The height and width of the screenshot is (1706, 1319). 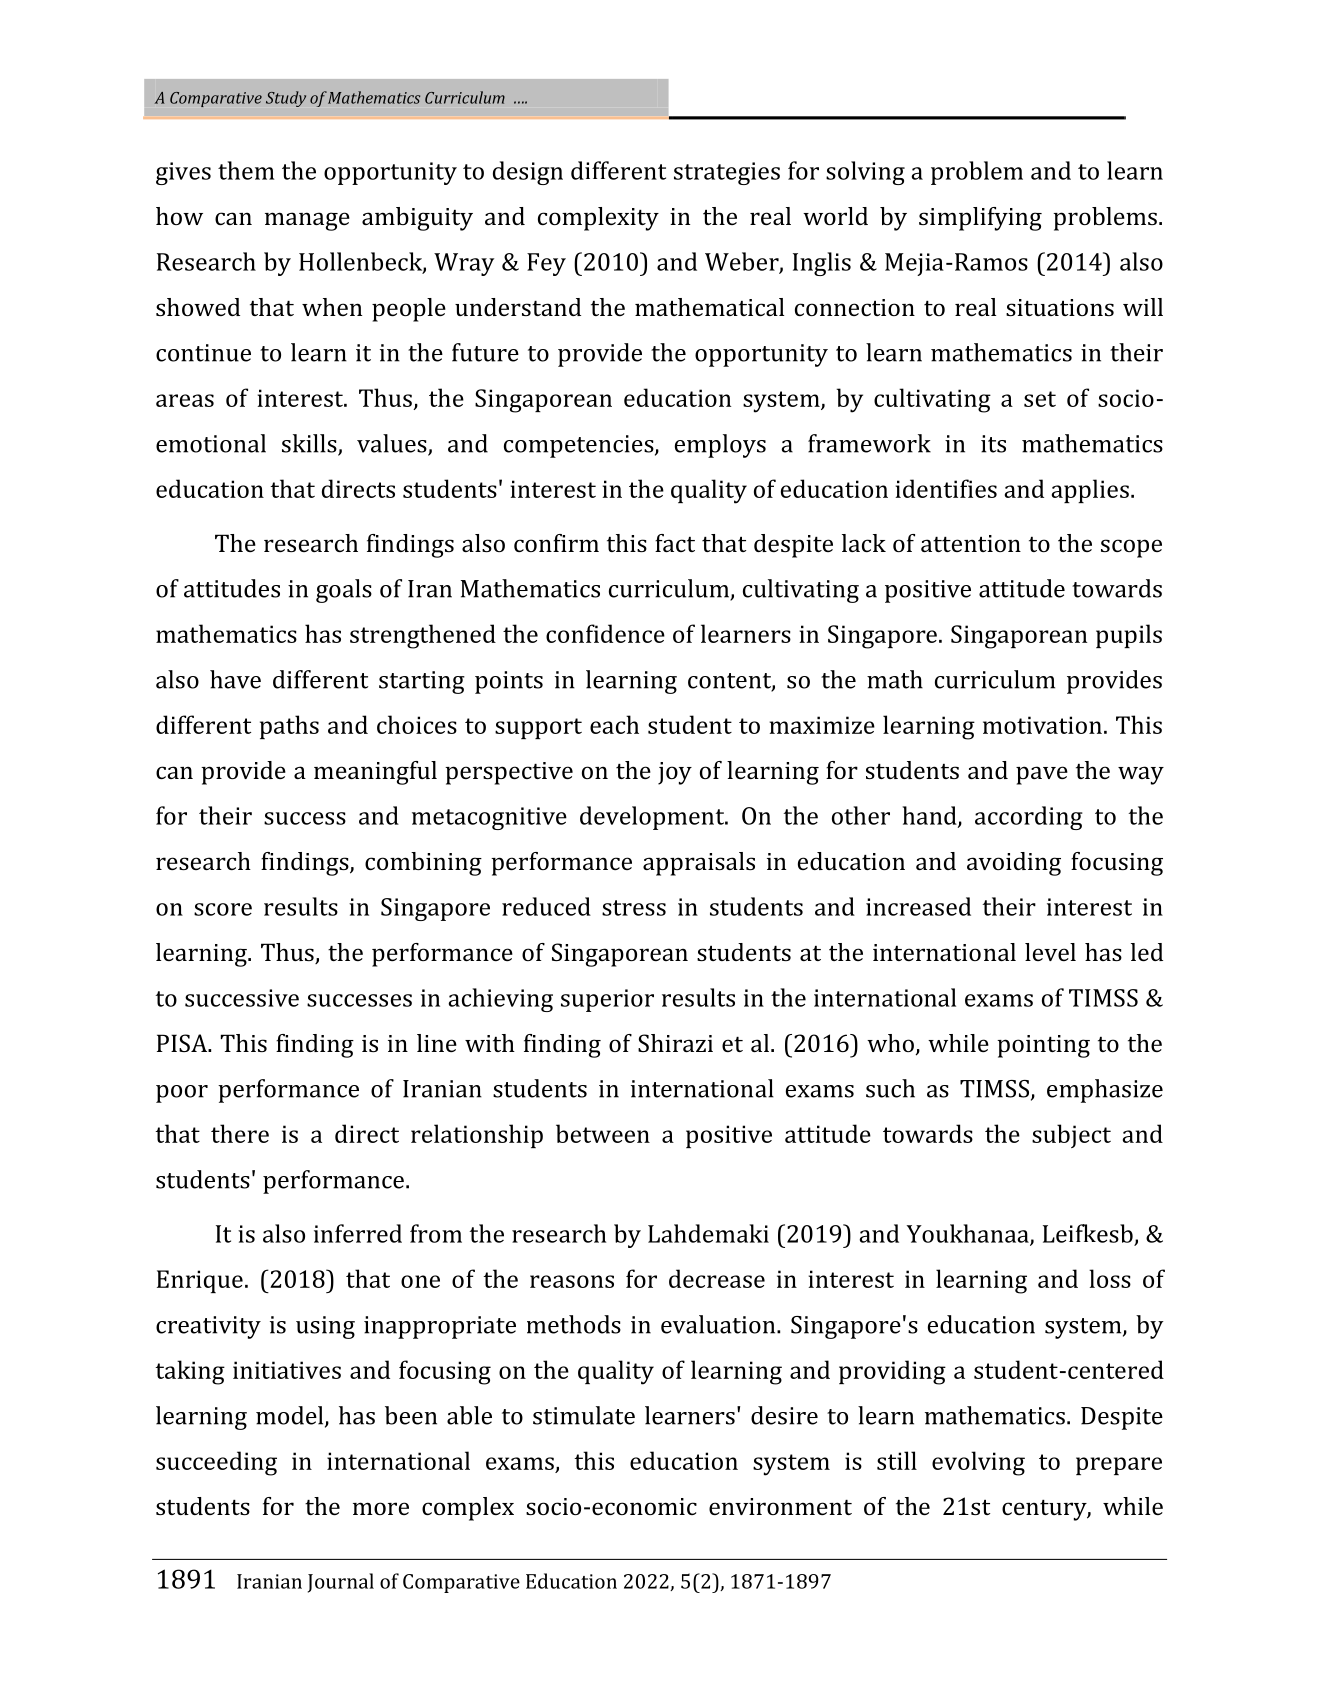 I want to click on Study, so click(x=286, y=99).
